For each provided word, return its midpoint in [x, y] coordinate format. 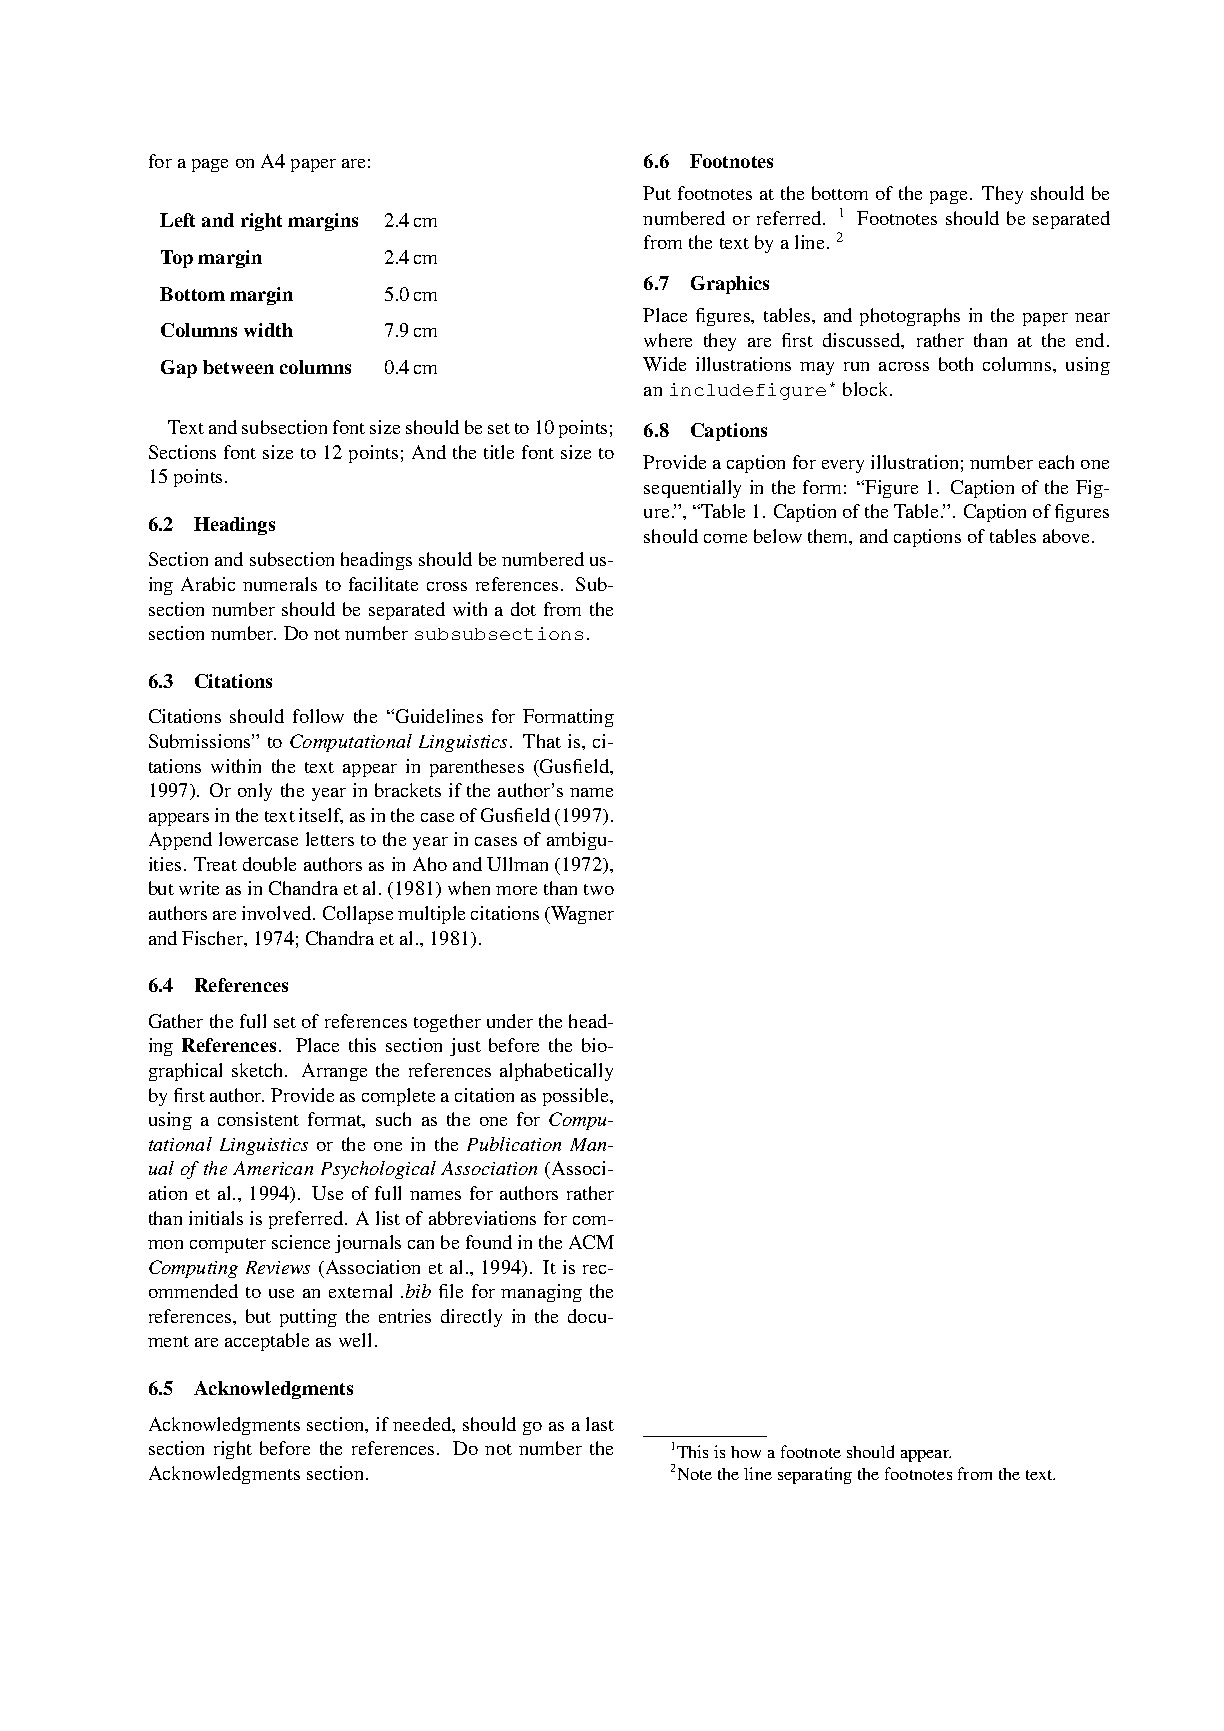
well [355, 1340]
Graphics [730, 285]
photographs [910, 317]
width [268, 330]
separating [815, 1475]
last [600, 1424]
